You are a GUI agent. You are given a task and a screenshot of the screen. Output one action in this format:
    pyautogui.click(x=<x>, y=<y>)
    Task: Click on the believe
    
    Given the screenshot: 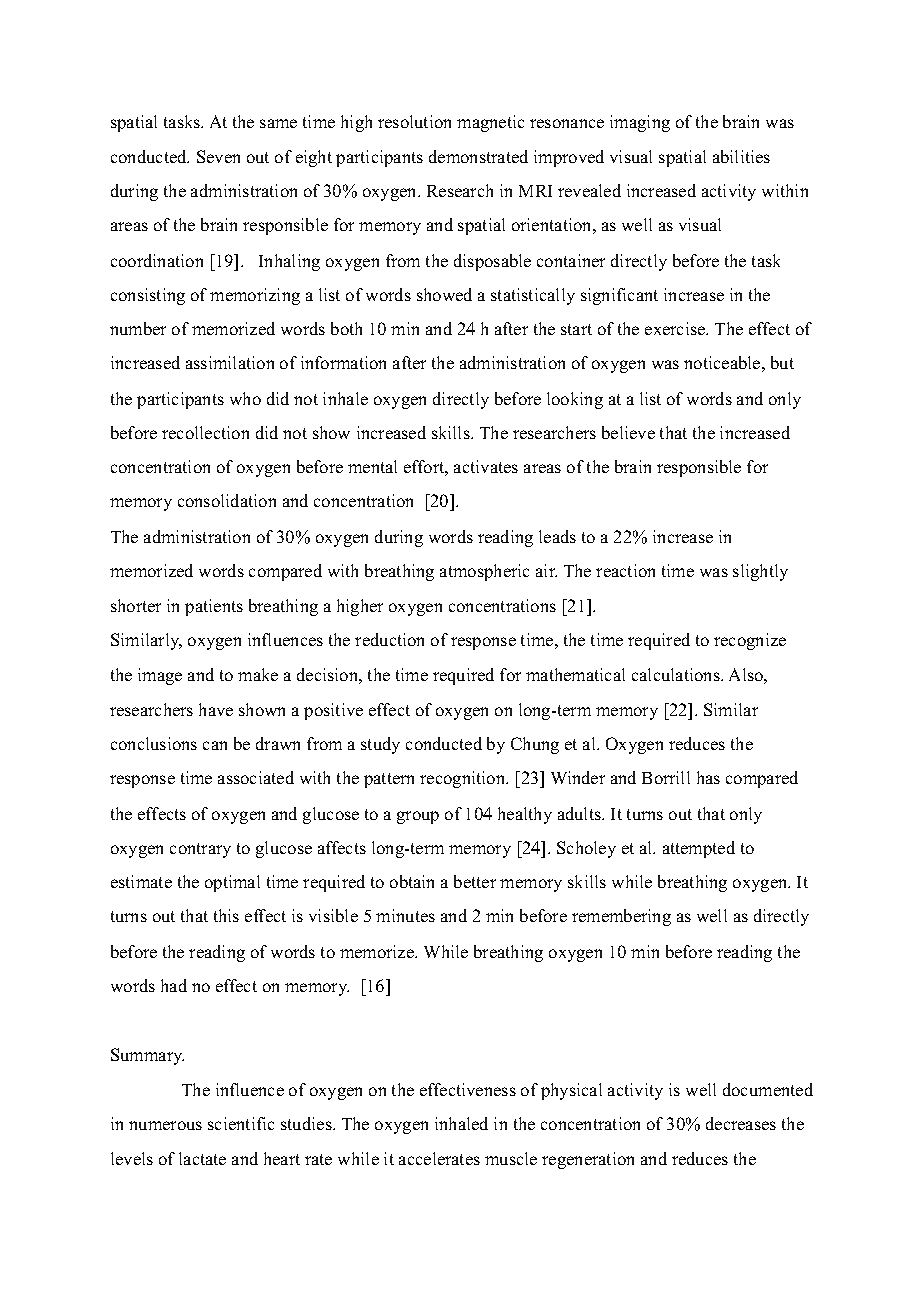 What is the action you would take?
    pyautogui.click(x=628, y=432)
